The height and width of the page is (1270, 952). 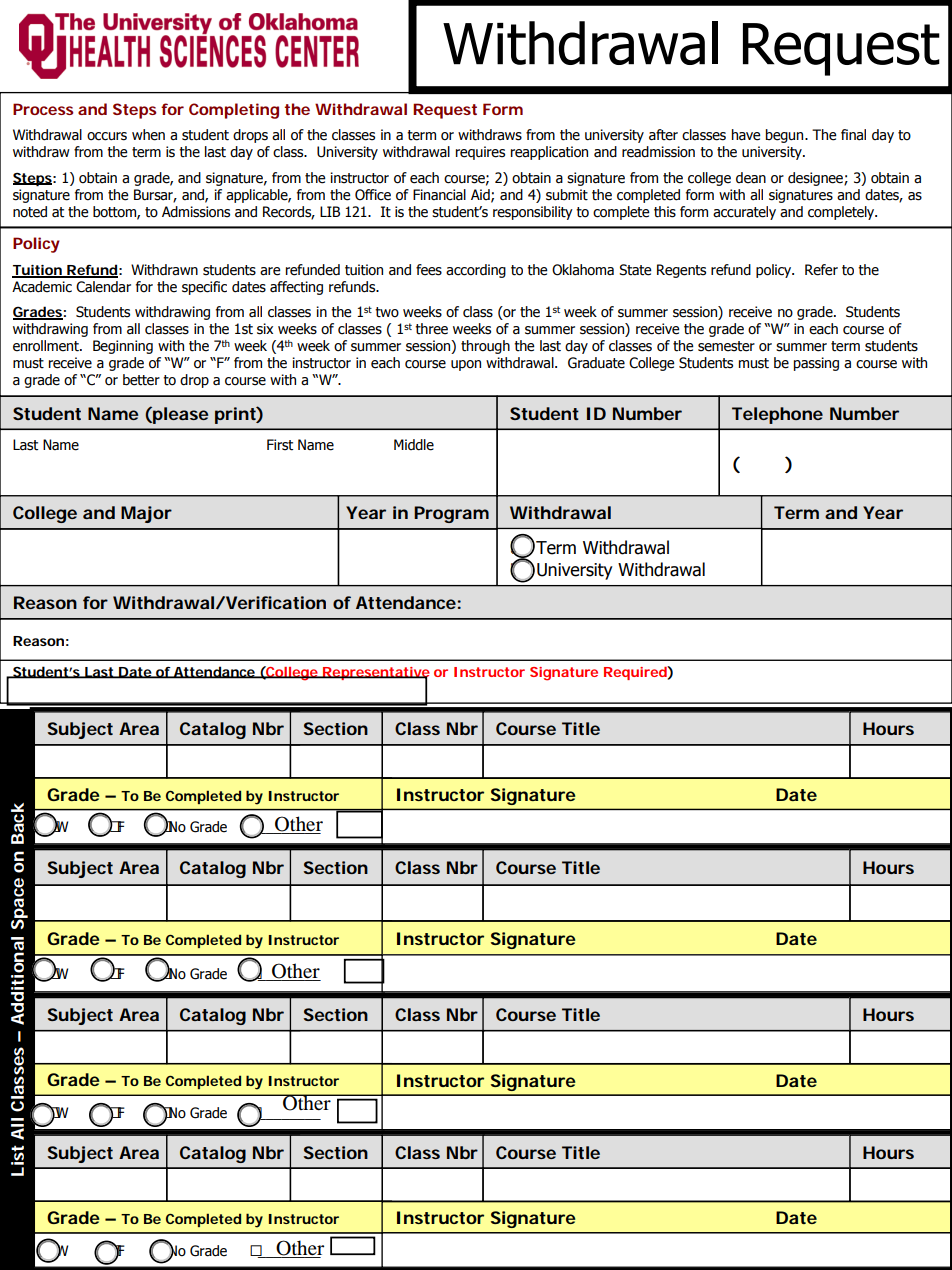 What do you see at coordinates (821, 270) in the page?
I see `Refer` at bounding box center [821, 270].
